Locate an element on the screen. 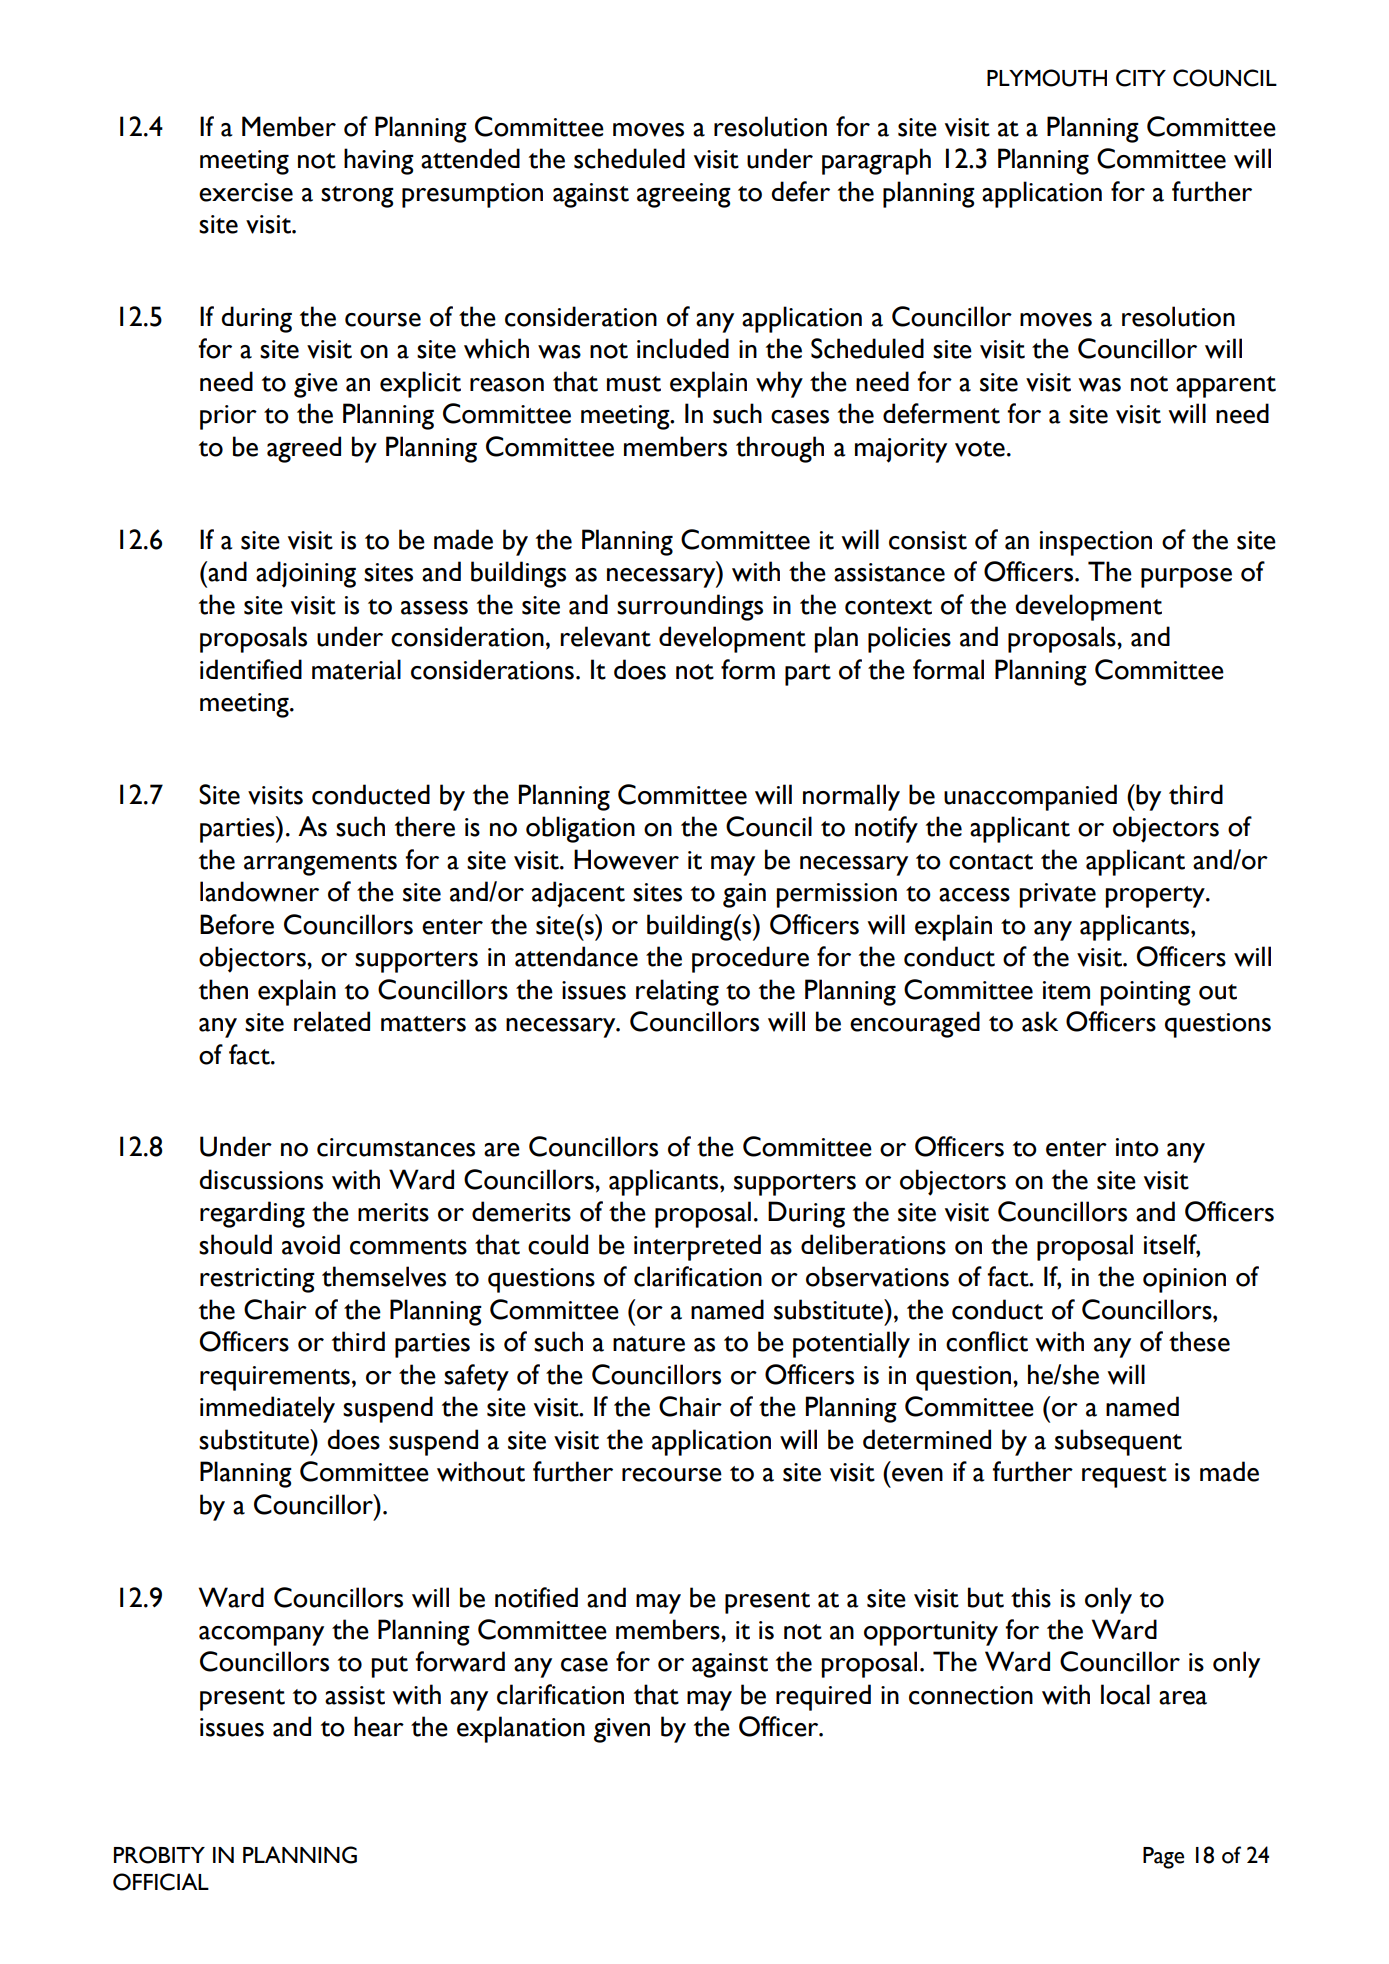 The height and width of the screenshot is (1964, 1389). relating is located at coordinates (677, 992).
